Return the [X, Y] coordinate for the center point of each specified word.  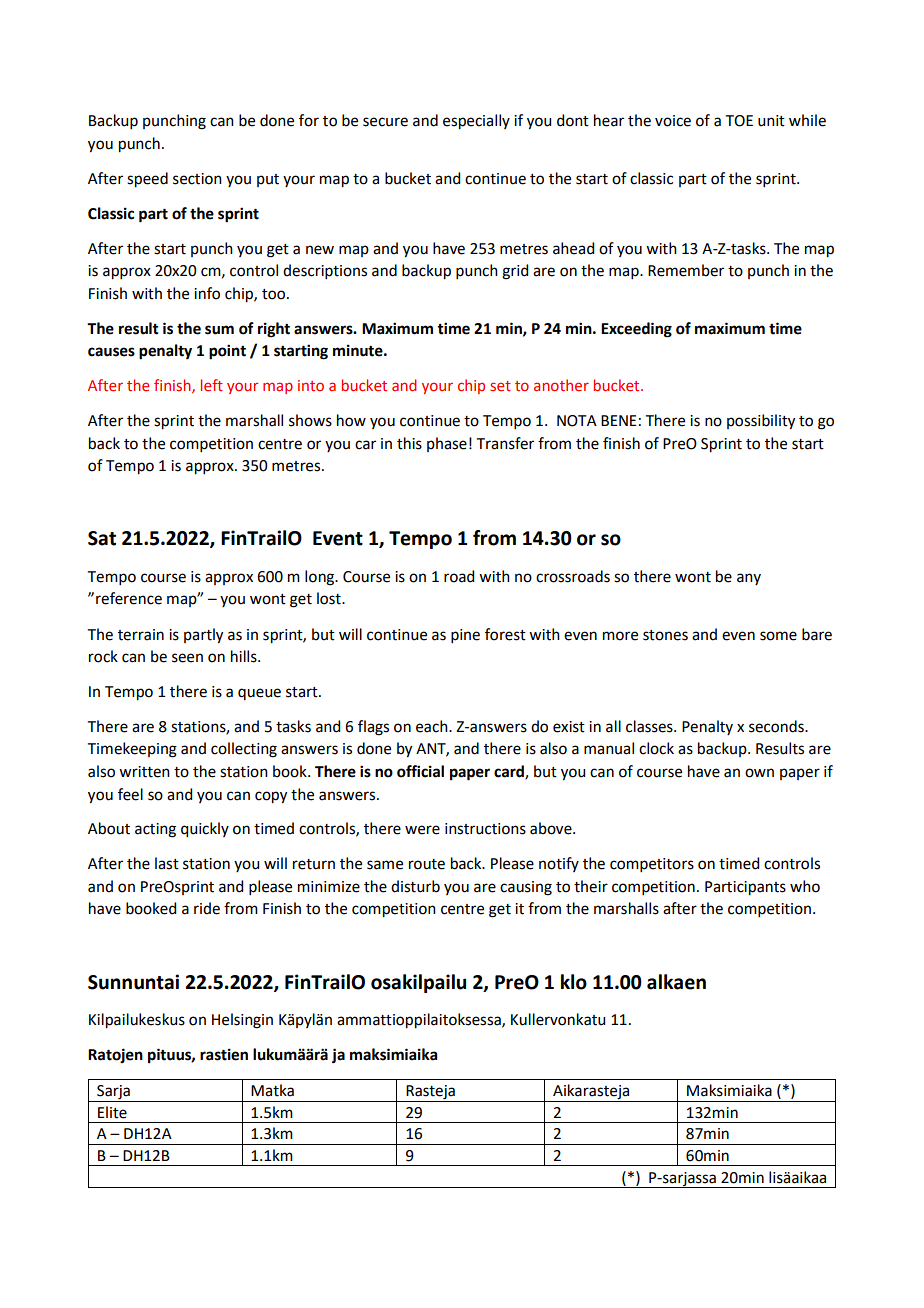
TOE [739, 121]
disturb [415, 886]
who [805, 886]
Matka [272, 1090]
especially [476, 122]
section [197, 179]
